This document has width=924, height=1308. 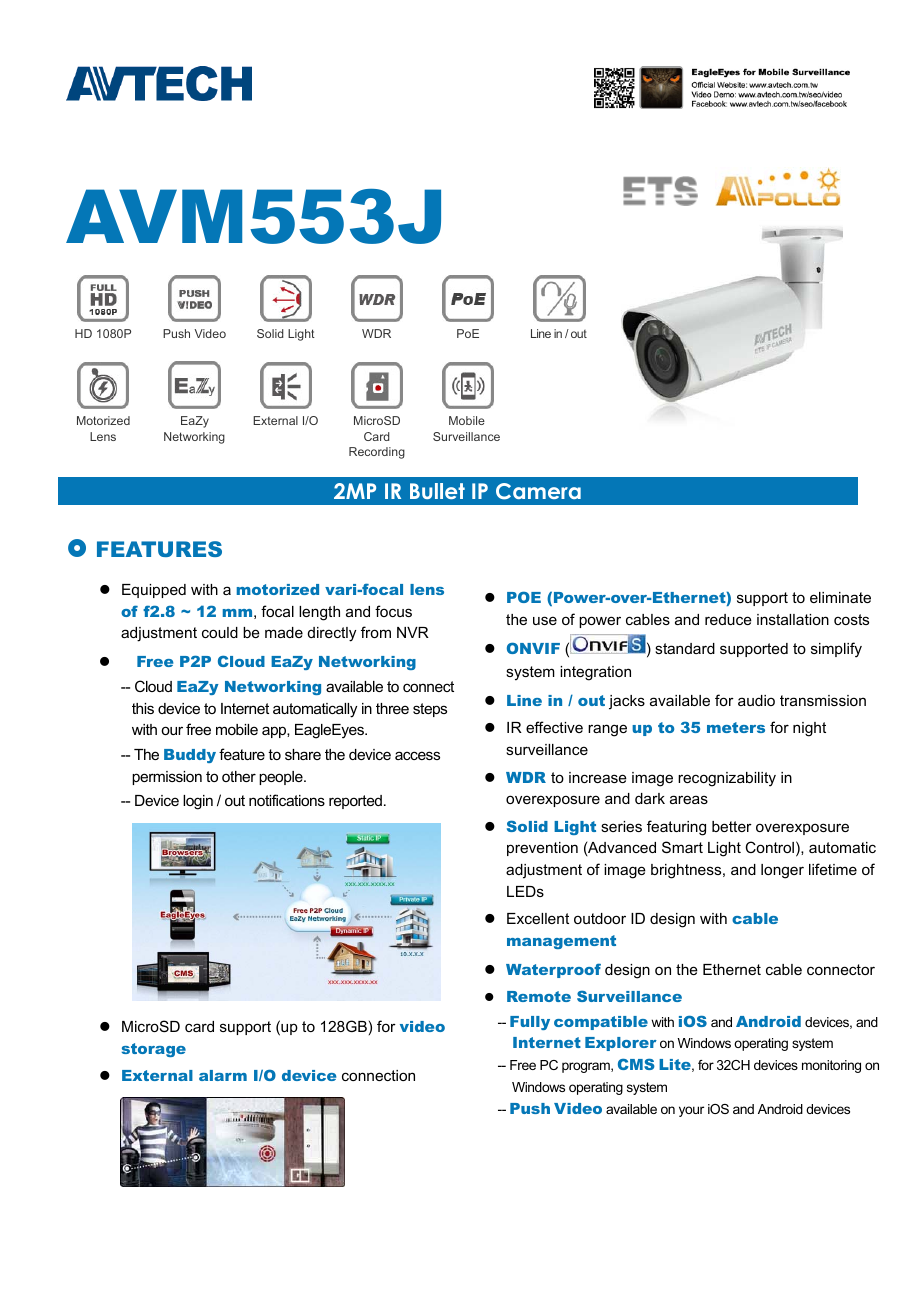 I want to click on monitoring, so click(x=831, y=1066).
